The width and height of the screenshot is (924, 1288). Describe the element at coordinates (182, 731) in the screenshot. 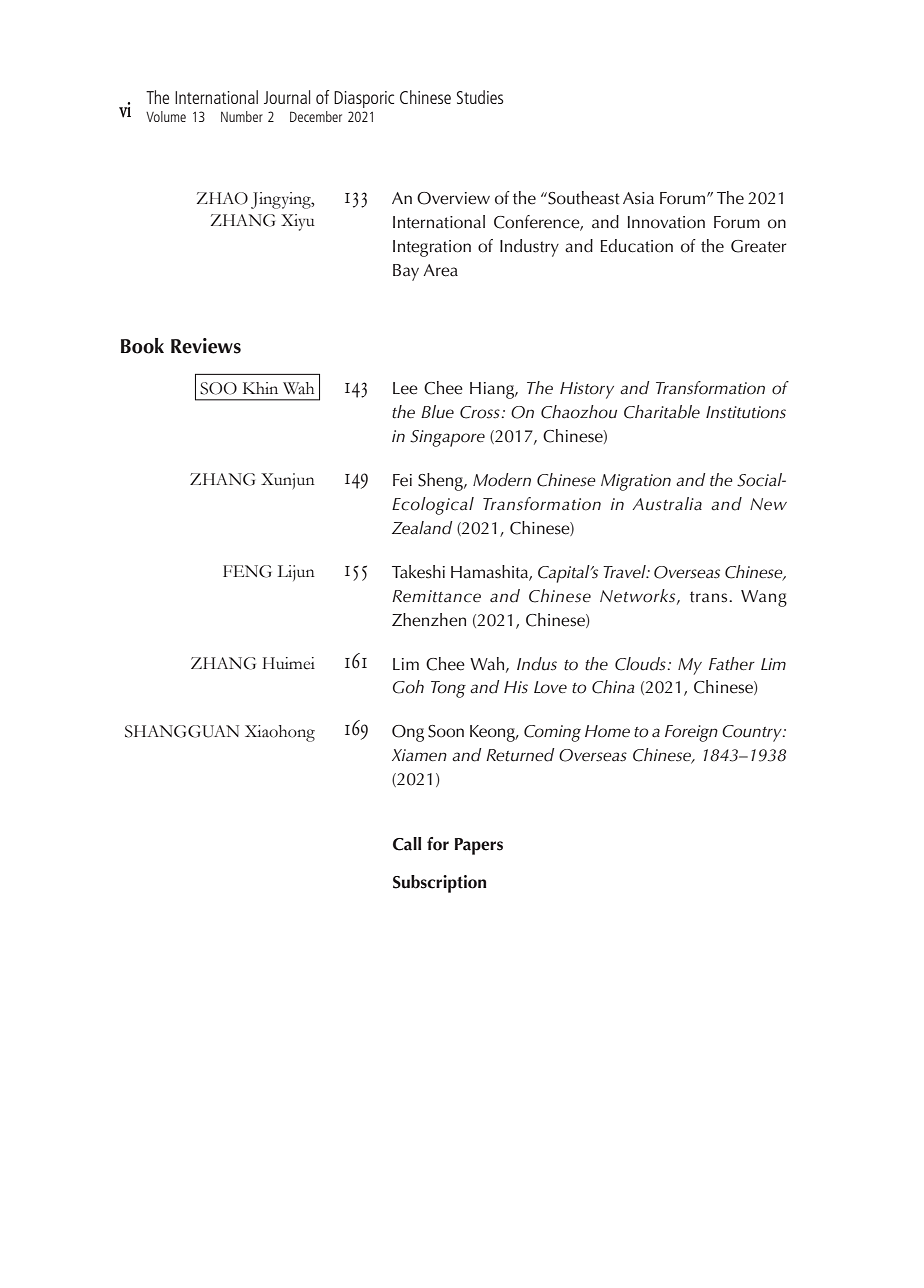

I see `SHANGGUAN` at that location.
